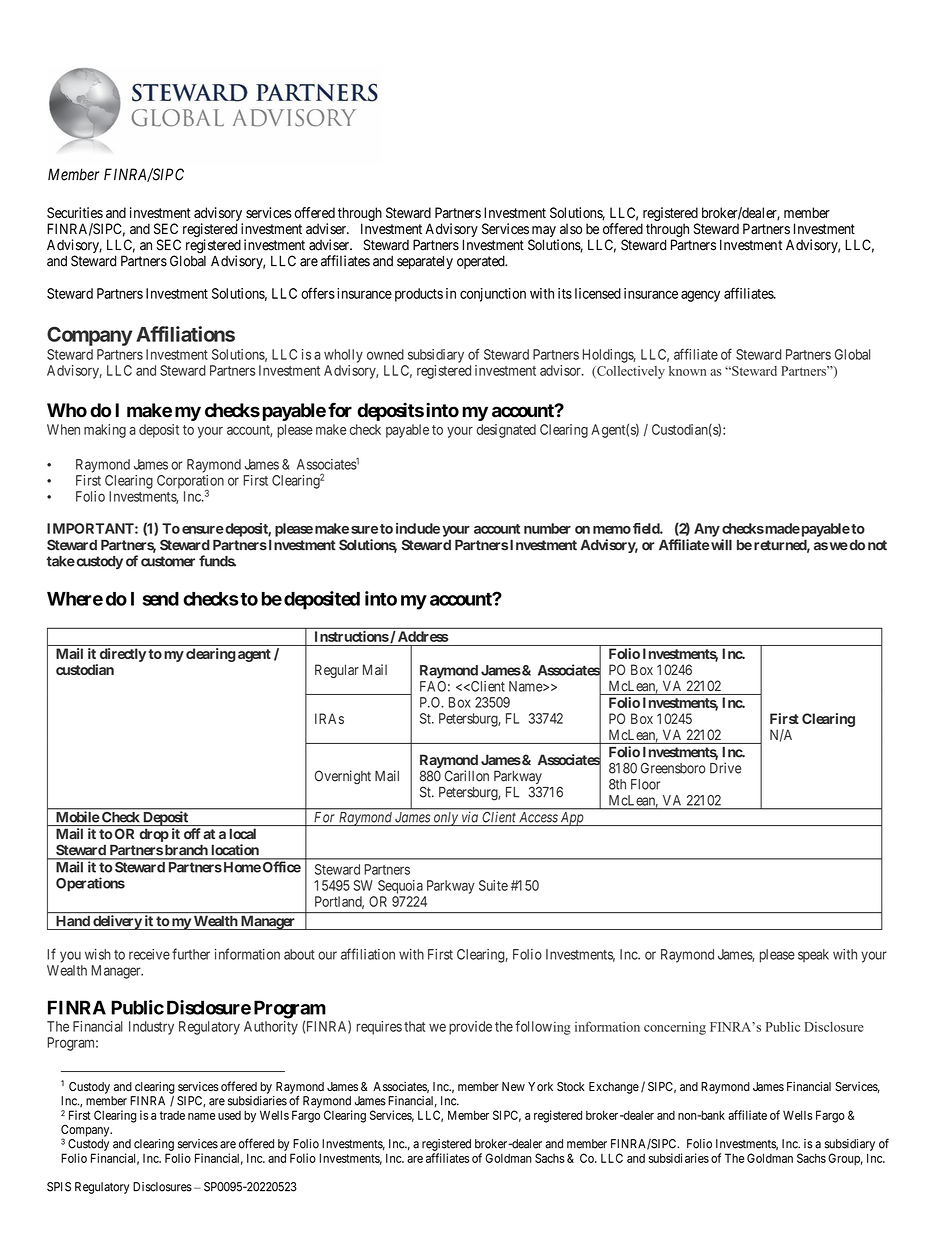 The image size is (952, 1233). Describe the element at coordinates (337, 671) in the screenshot. I see `Regular` at that location.
